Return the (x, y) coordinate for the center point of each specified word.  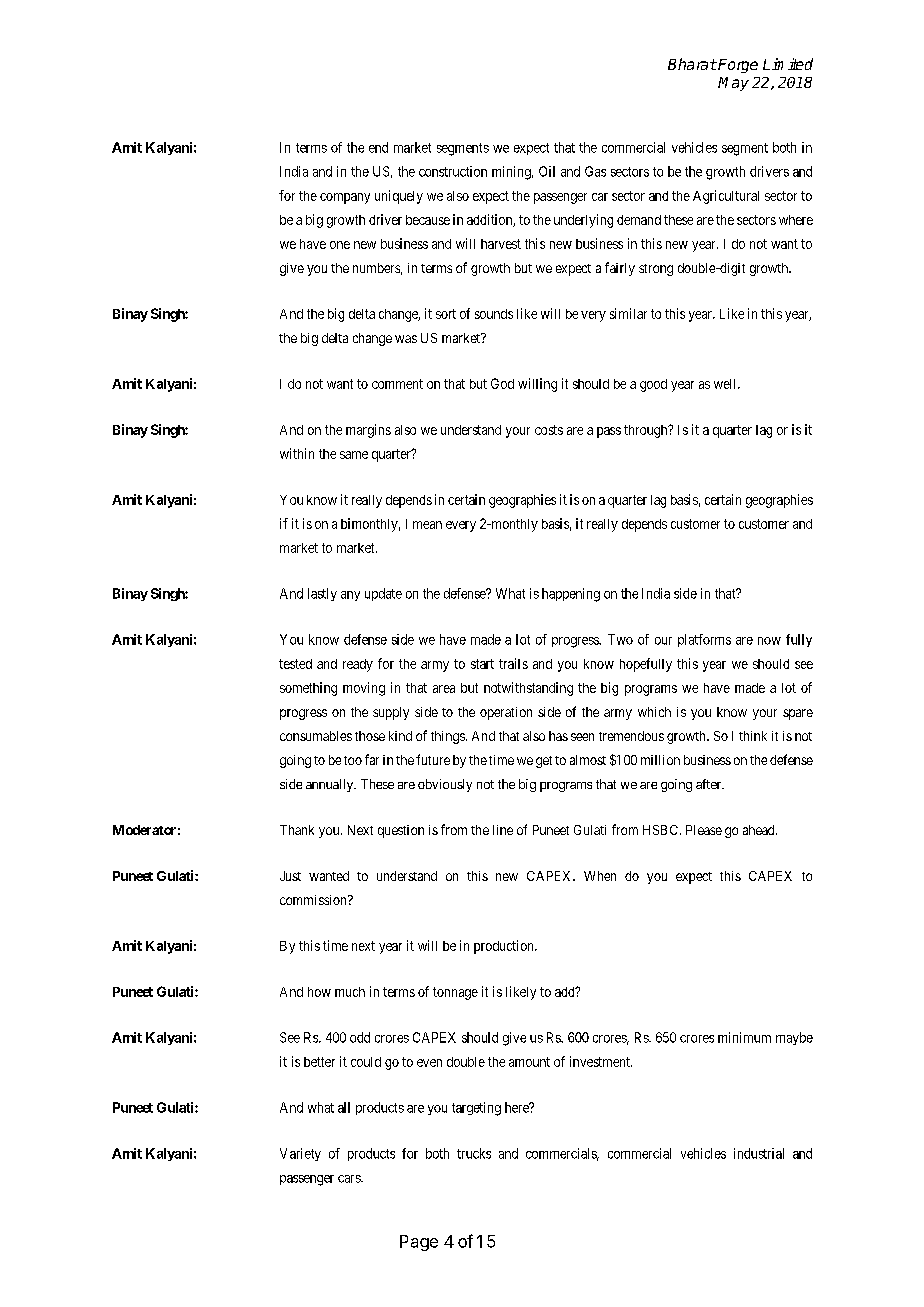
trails (513, 663)
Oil (547, 171)
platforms (704, 640)
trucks (474, 1153)
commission (314, 900)
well (726, 384)
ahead (760, 830)
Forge (737, 66)
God (502, 383)
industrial (759, 1153)
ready (358, 665)
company (345, 198)
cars (350, 1179)
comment (397, 384)
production (505, 947)
